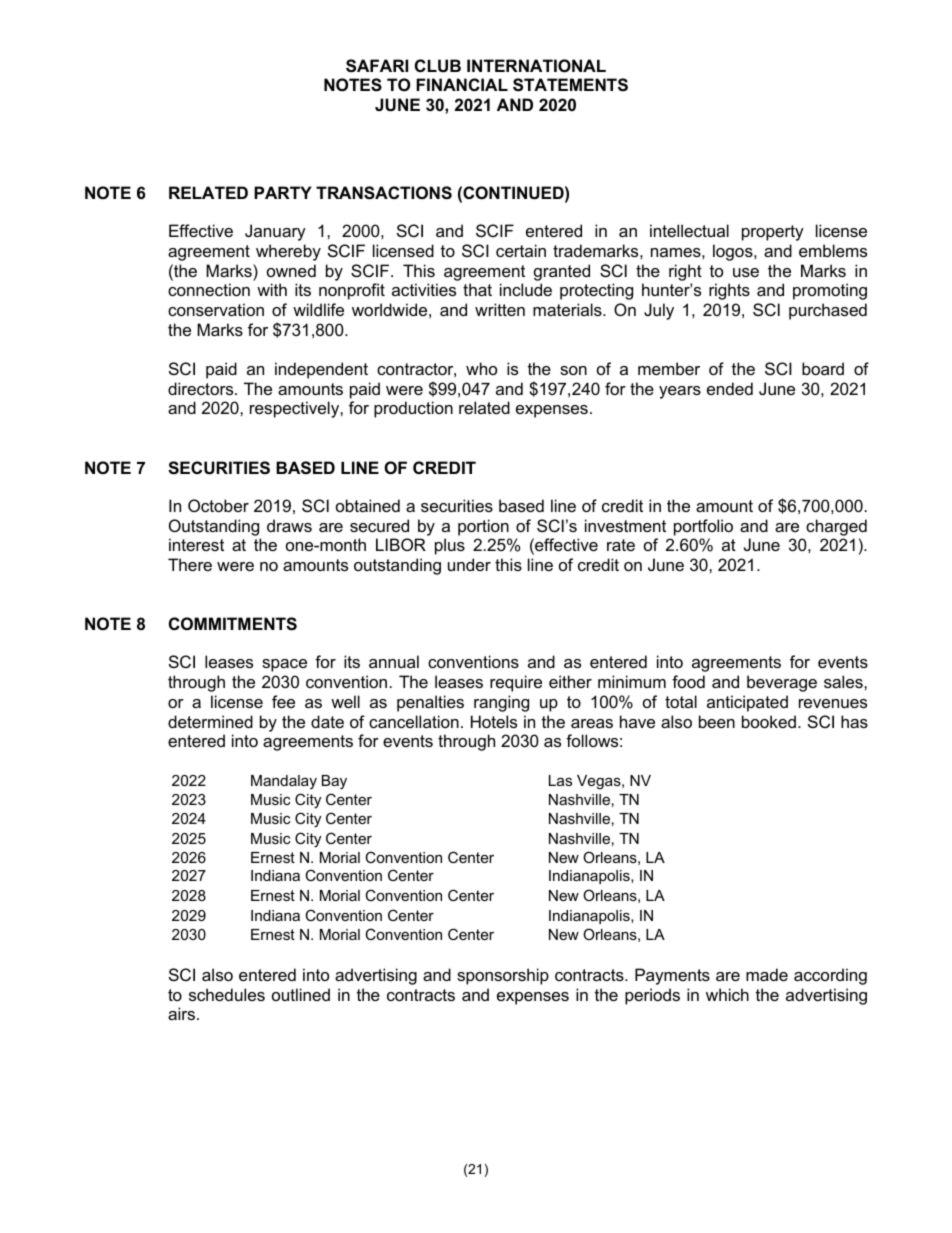 Image resolution: width=952 pixels, height=1233 pixels. I want to click on with, so click(272, 289).
